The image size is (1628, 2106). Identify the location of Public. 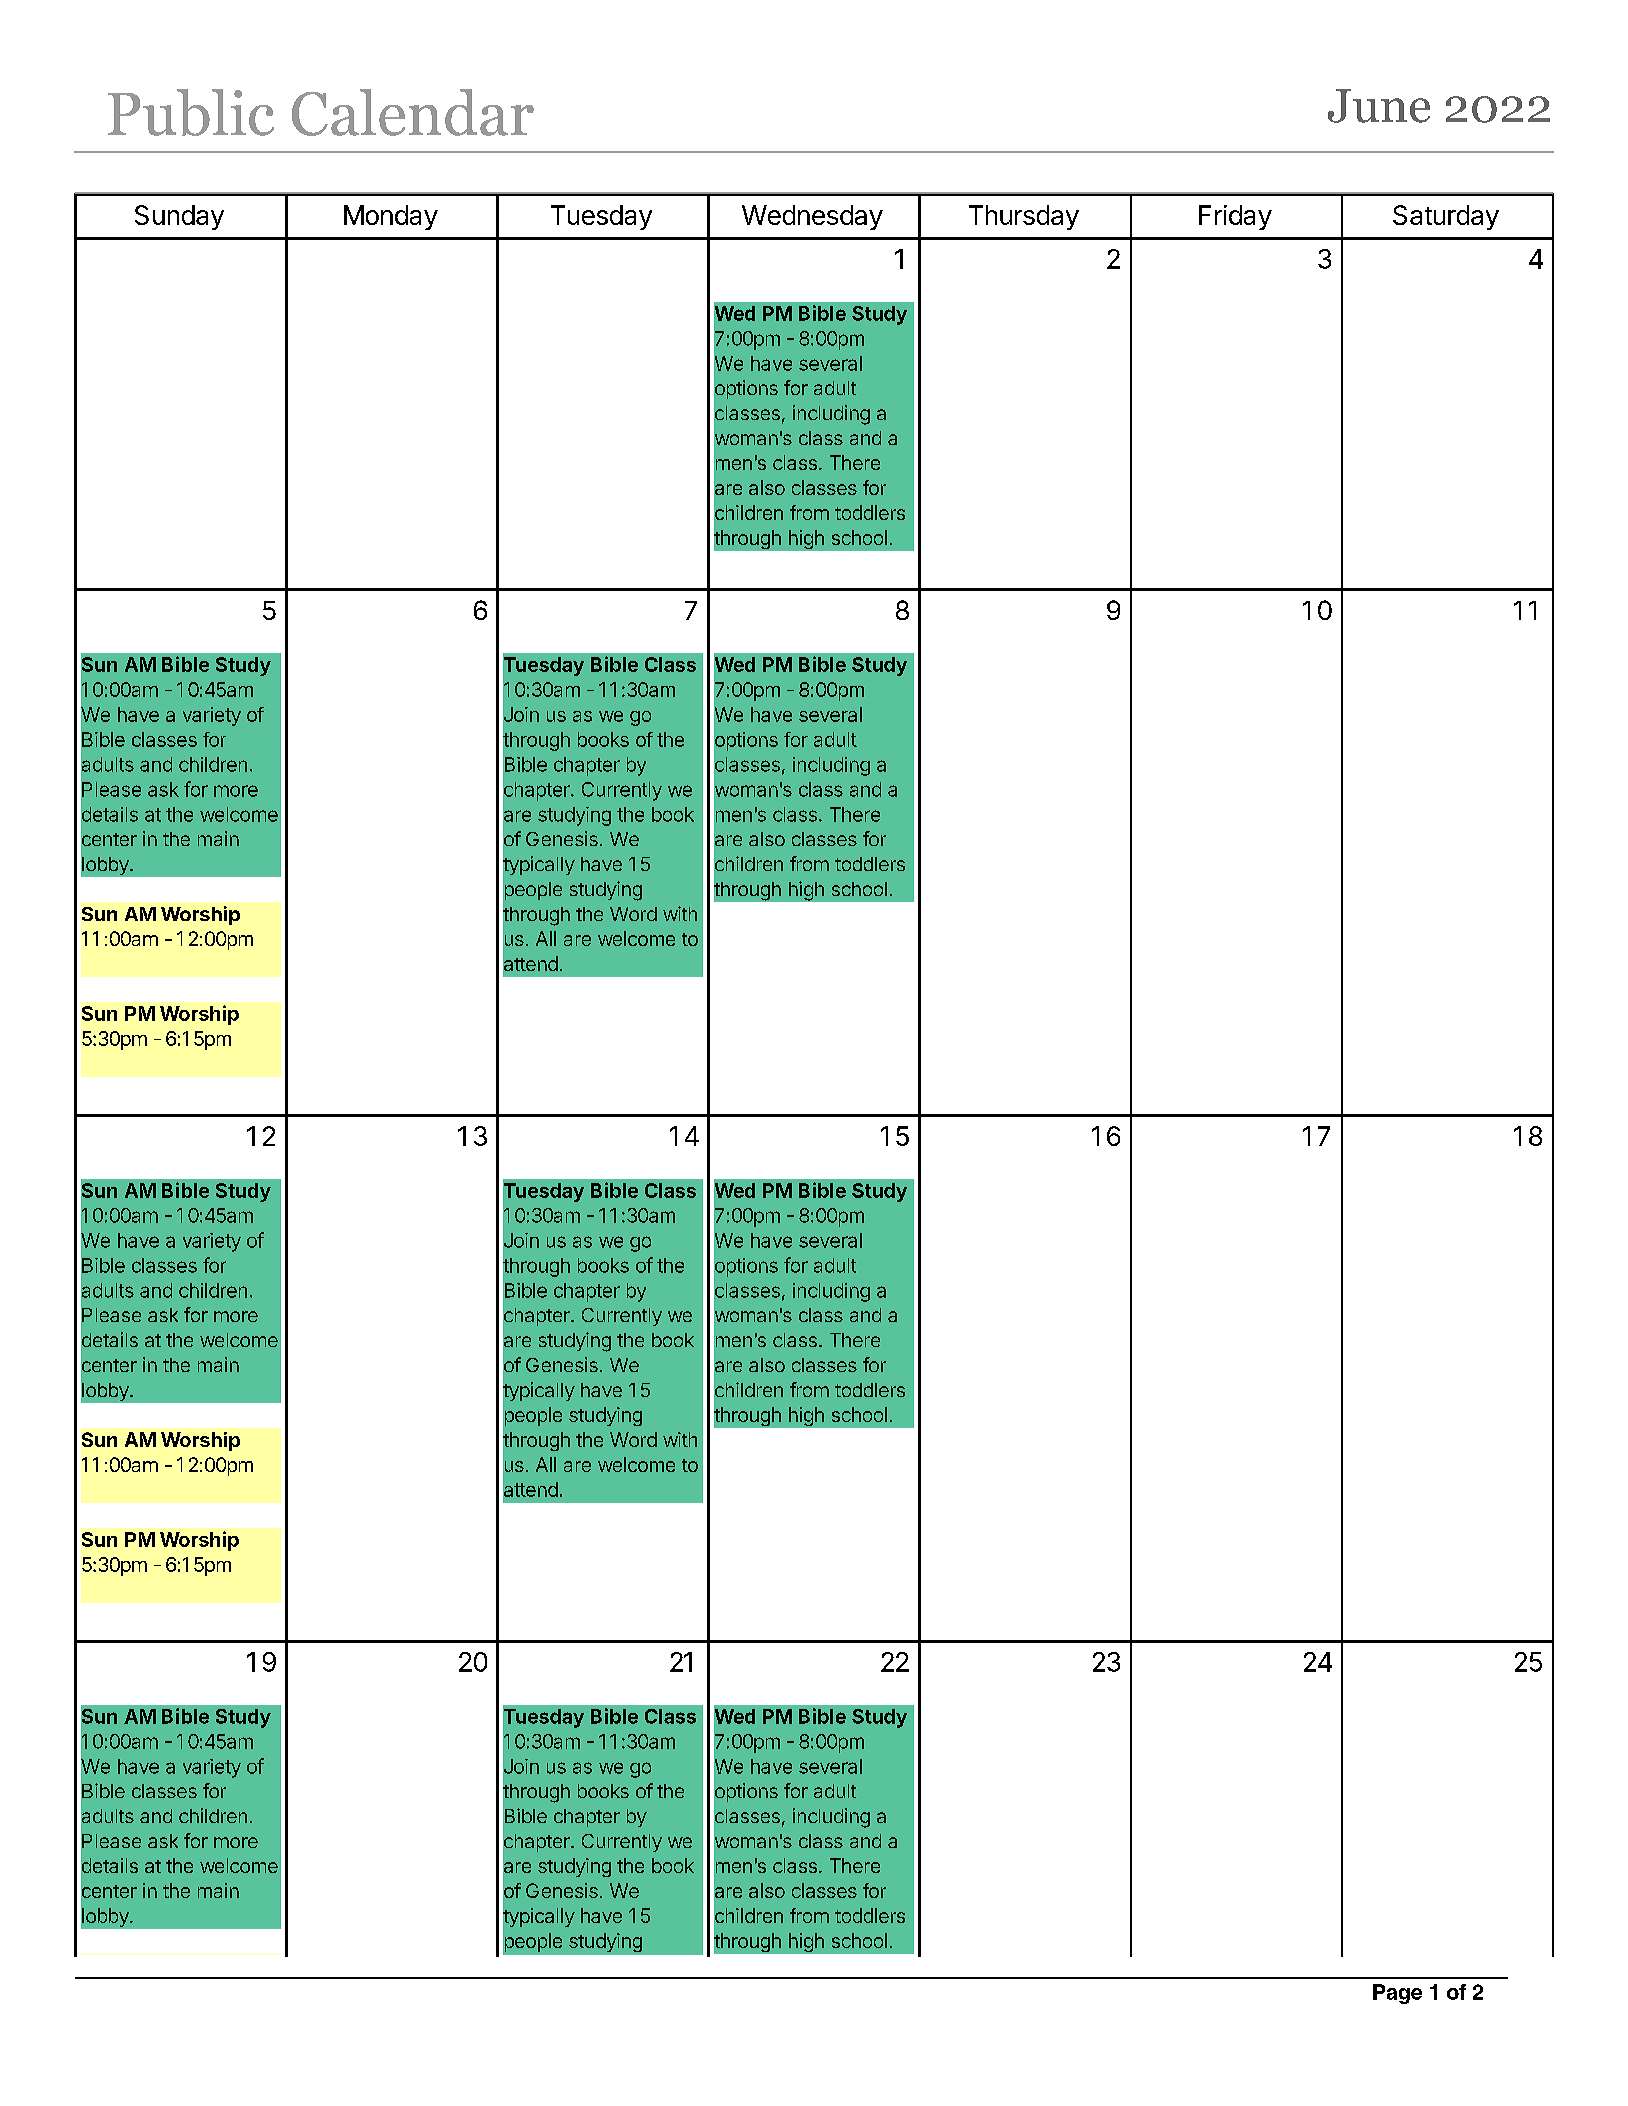
(191, 112).
